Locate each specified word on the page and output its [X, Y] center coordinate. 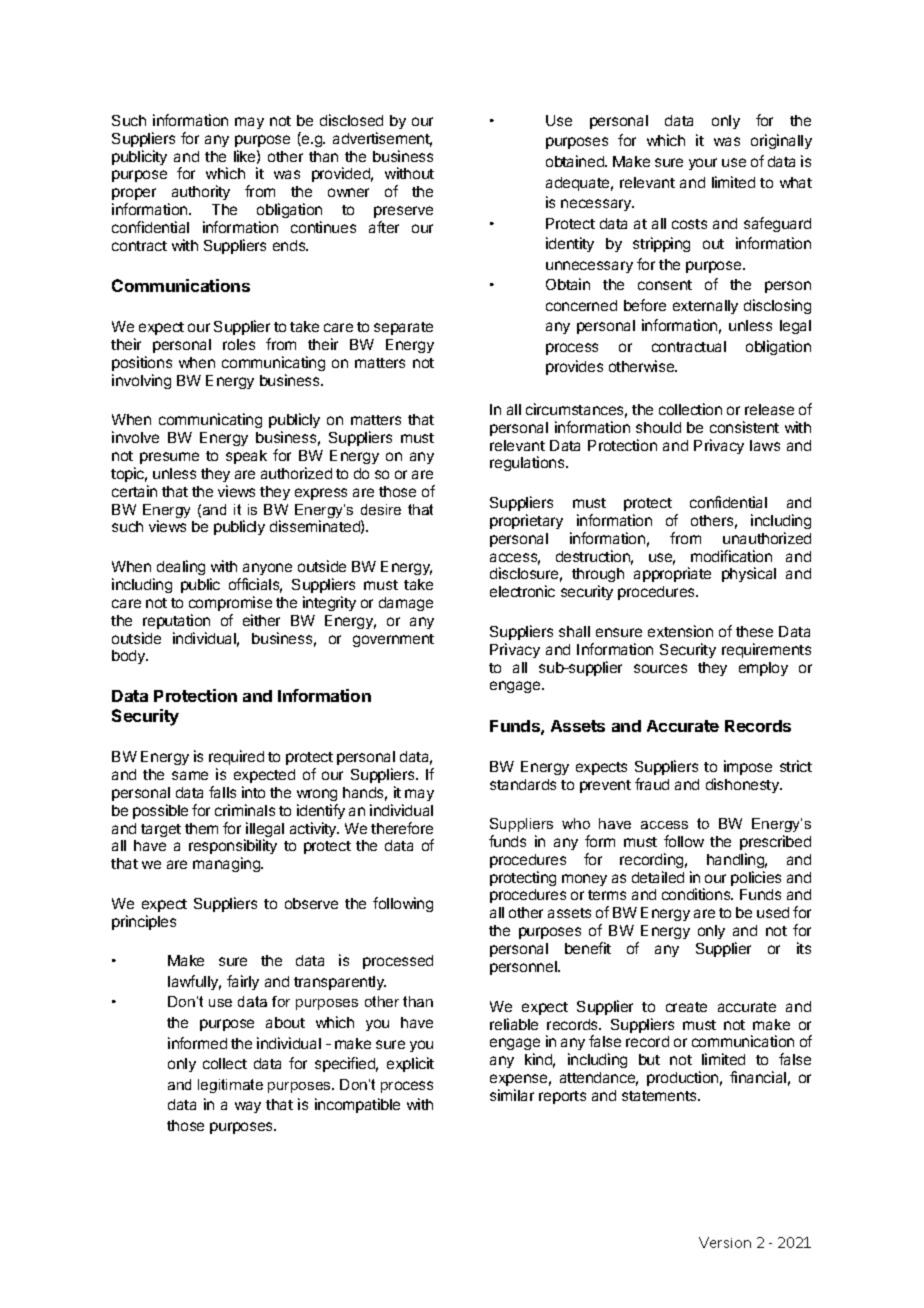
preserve [403, 212]
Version [725, 1242]
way [248, 1107]
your [703, 164]
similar [512, 1095]
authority [201, 192]
